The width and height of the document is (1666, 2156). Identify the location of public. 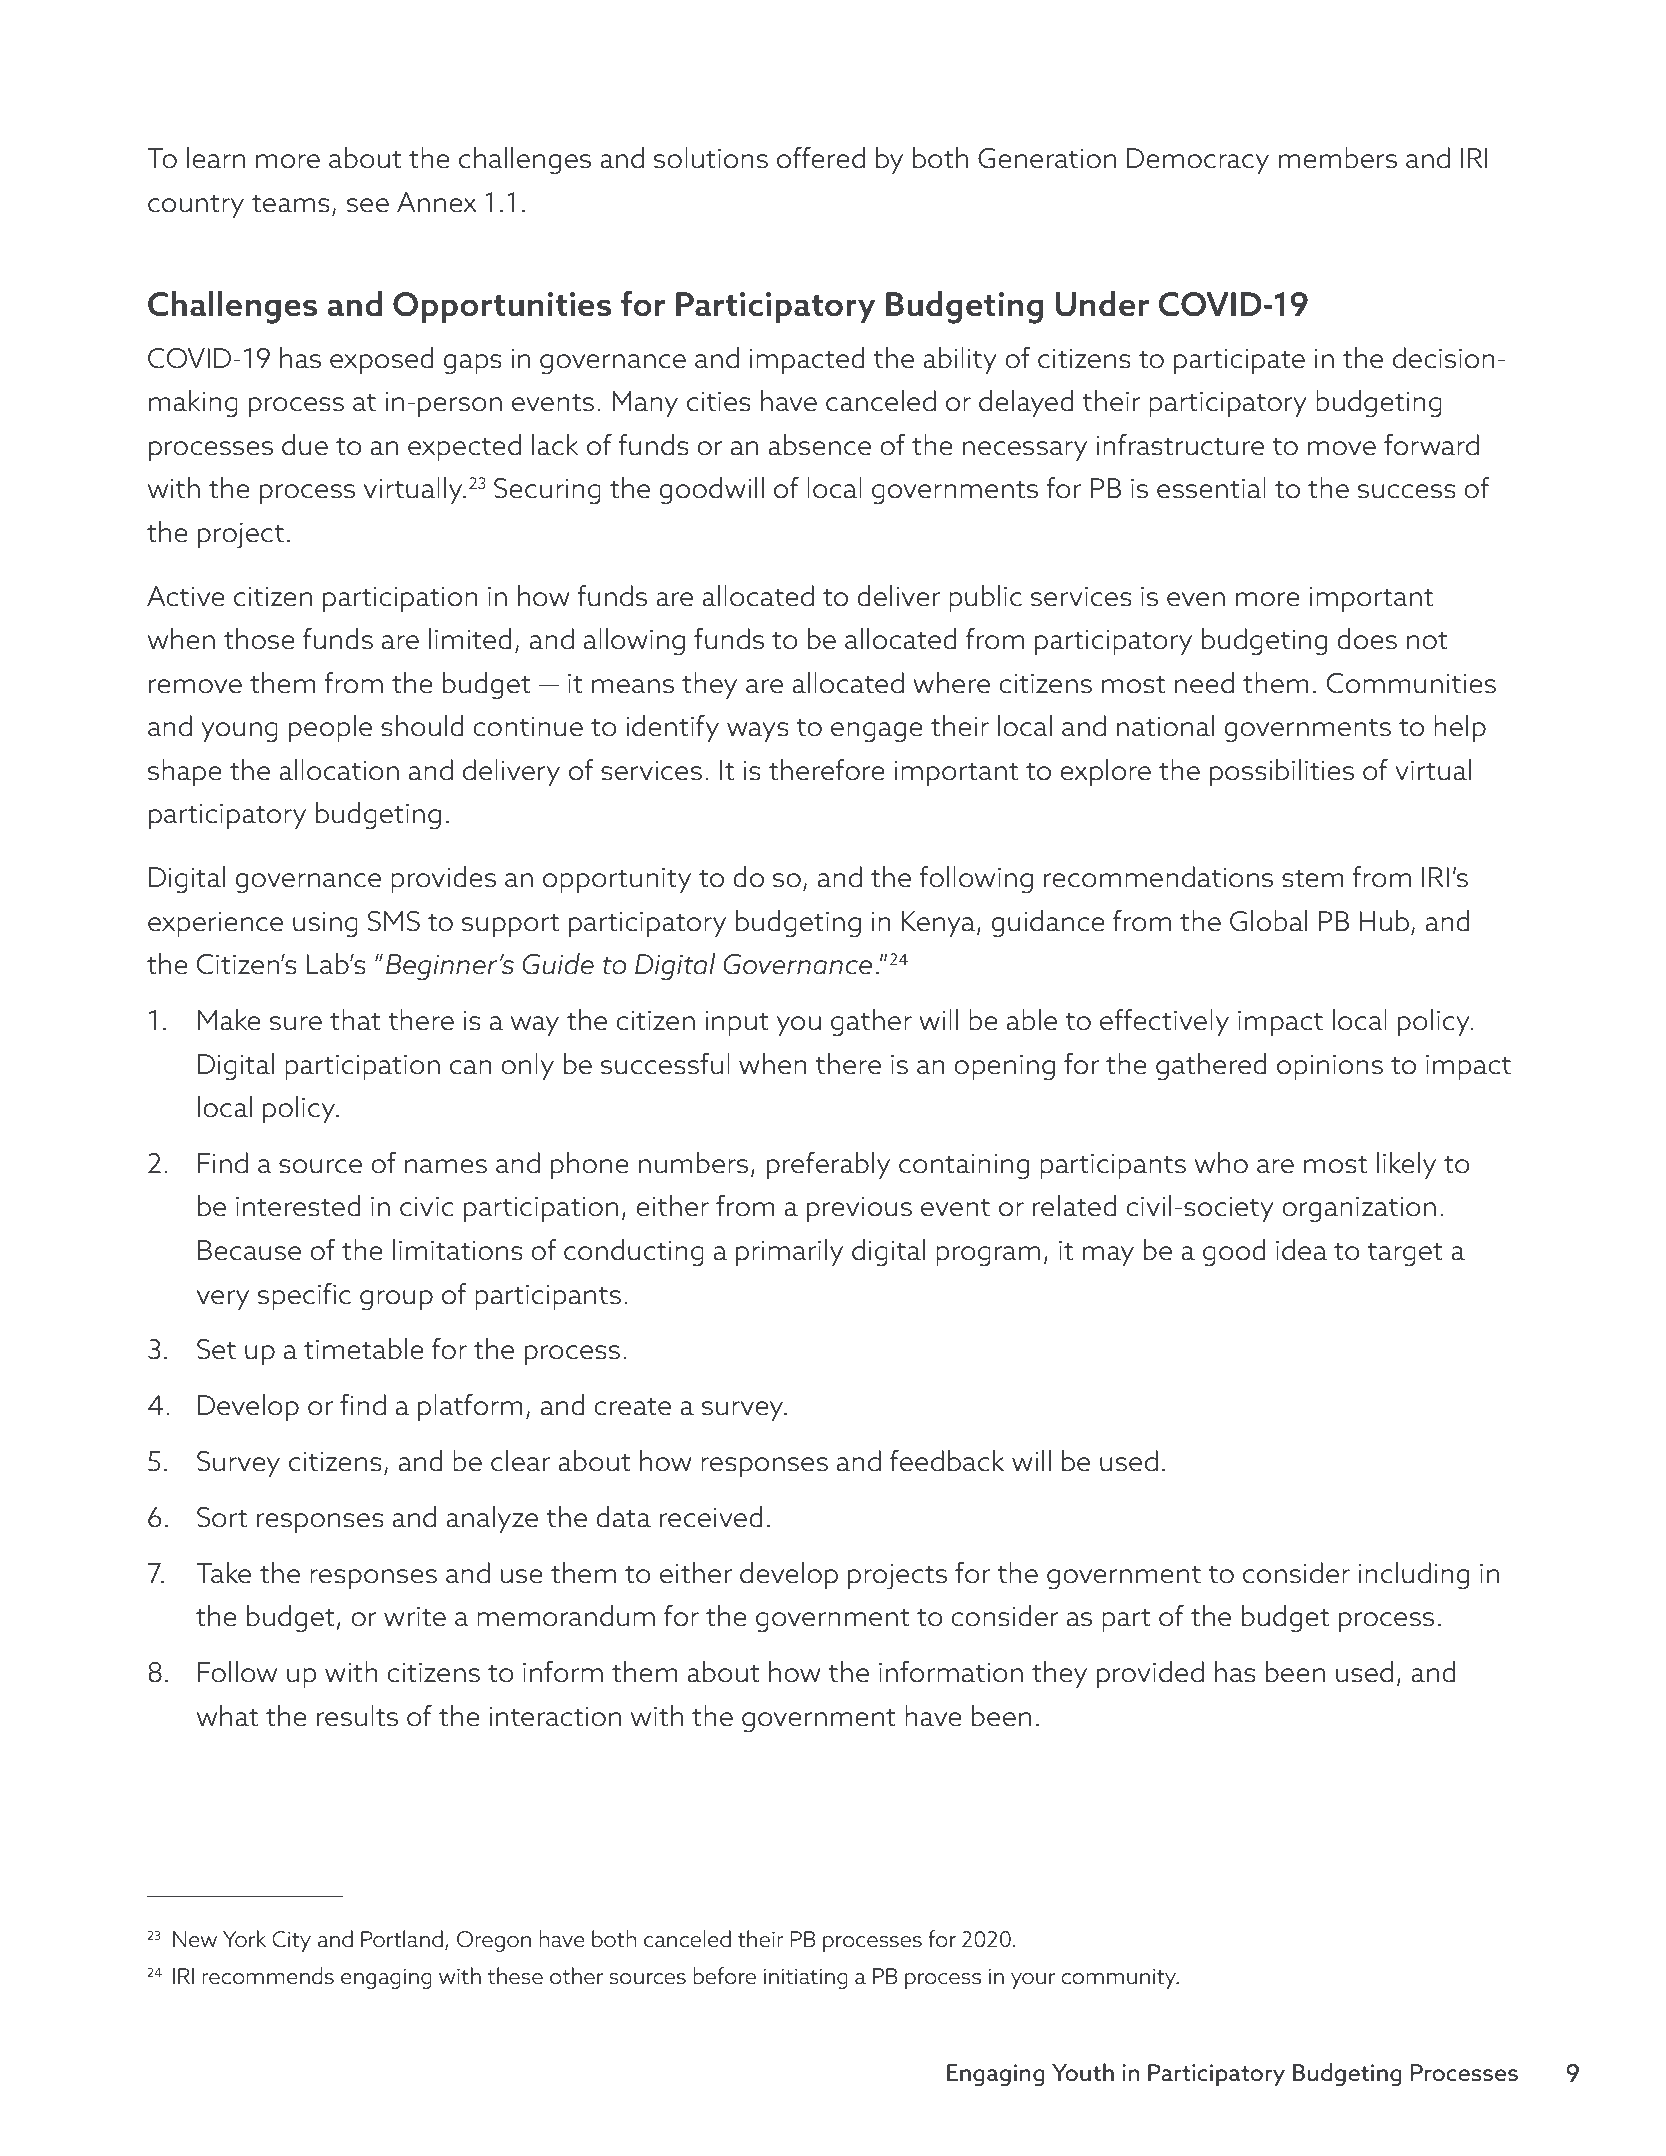
(985, 598).
